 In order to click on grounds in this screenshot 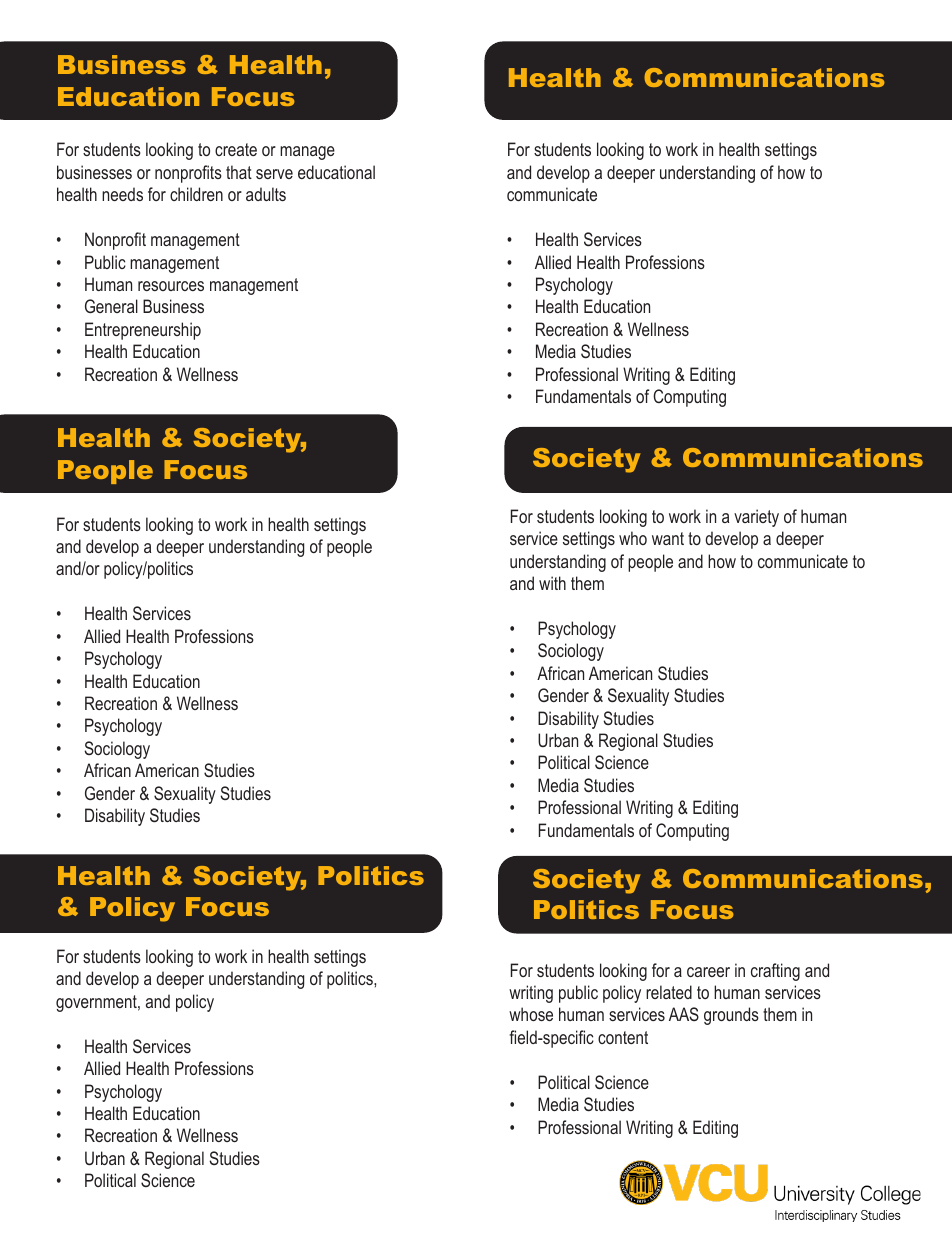, I will do `click(731, 1016)`.
